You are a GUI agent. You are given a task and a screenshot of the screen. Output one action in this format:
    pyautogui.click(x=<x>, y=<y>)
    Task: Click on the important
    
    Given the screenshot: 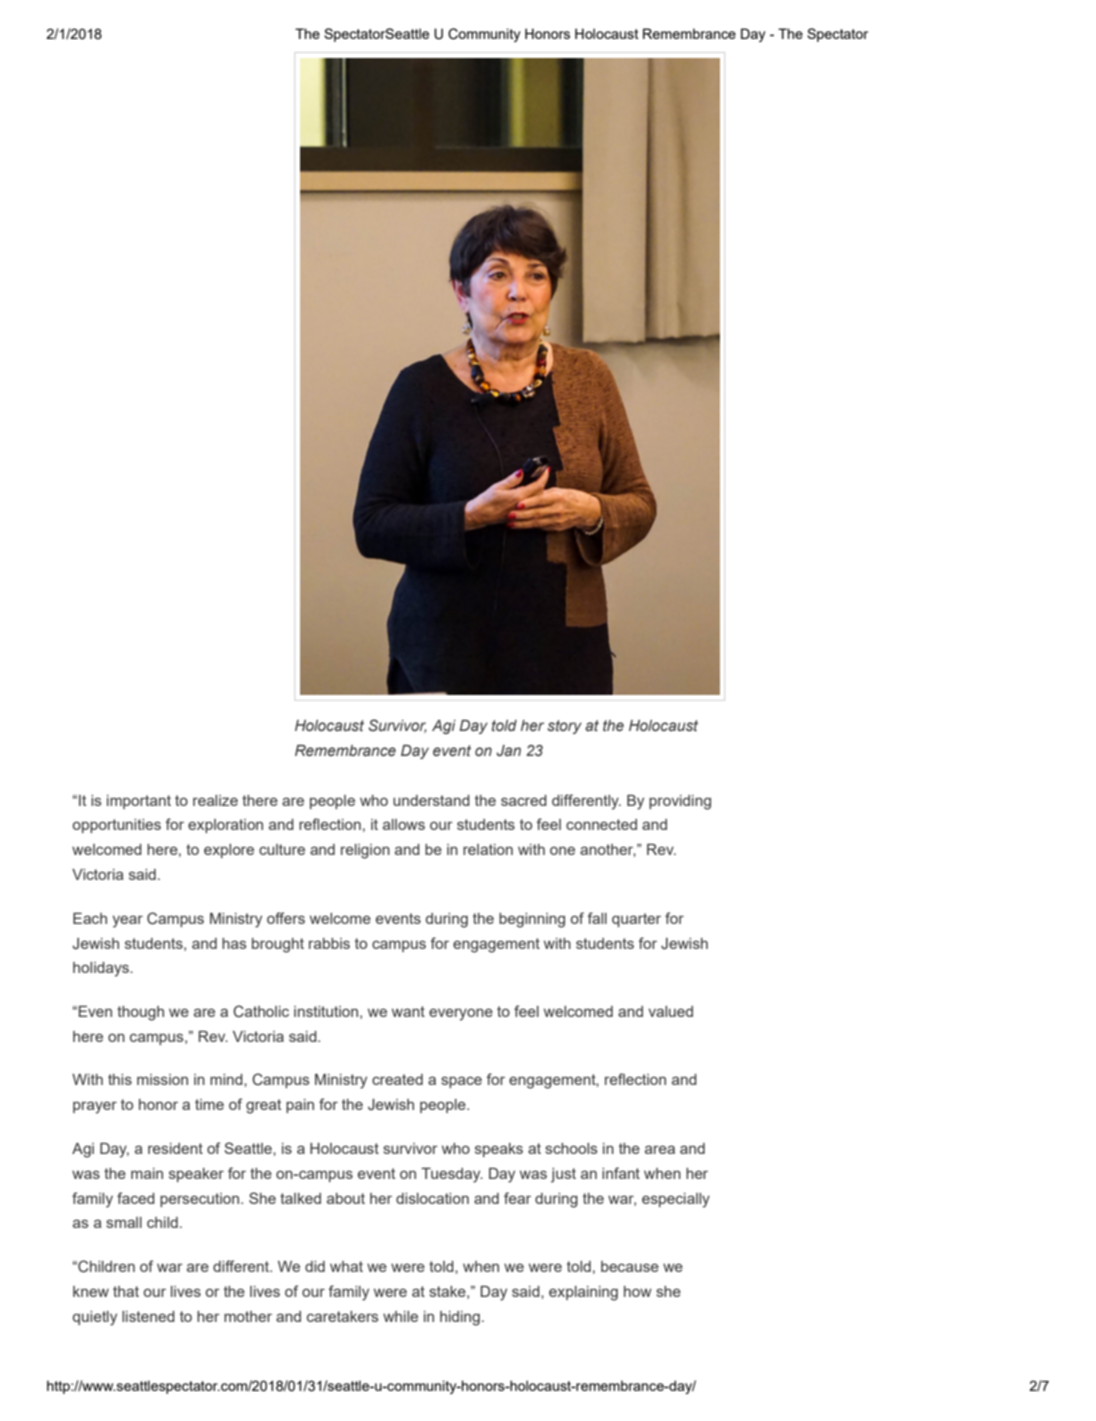 What is the action you would take?
    pyautogui.click(x=139, y=802)
